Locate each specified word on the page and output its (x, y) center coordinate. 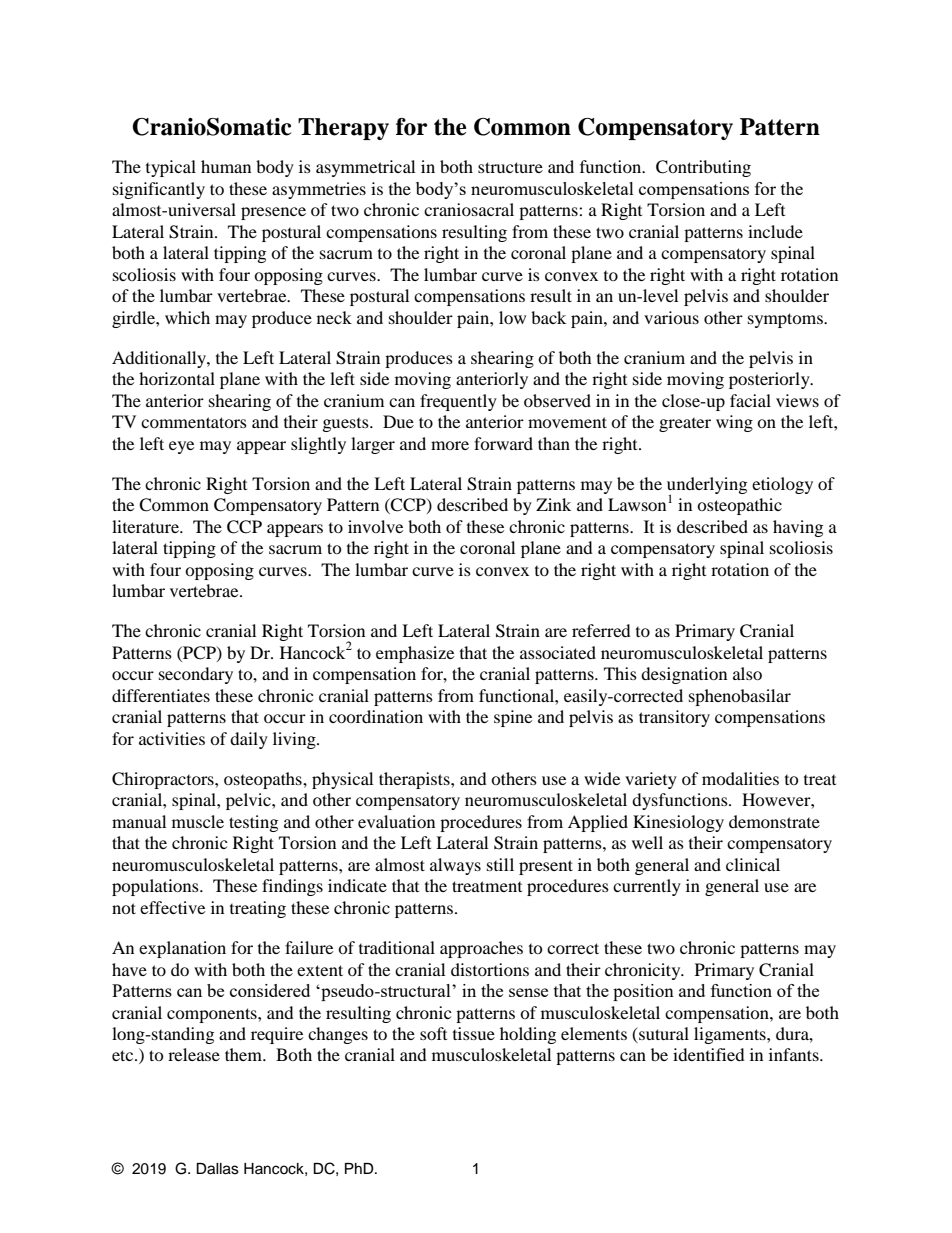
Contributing (703, 168)
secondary (196, 675)
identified (709, 1054)
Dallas (217, 1169)
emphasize (415, 654)
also (747, 673)
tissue (474, 1033)
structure (510, 167)
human (226, 166)
